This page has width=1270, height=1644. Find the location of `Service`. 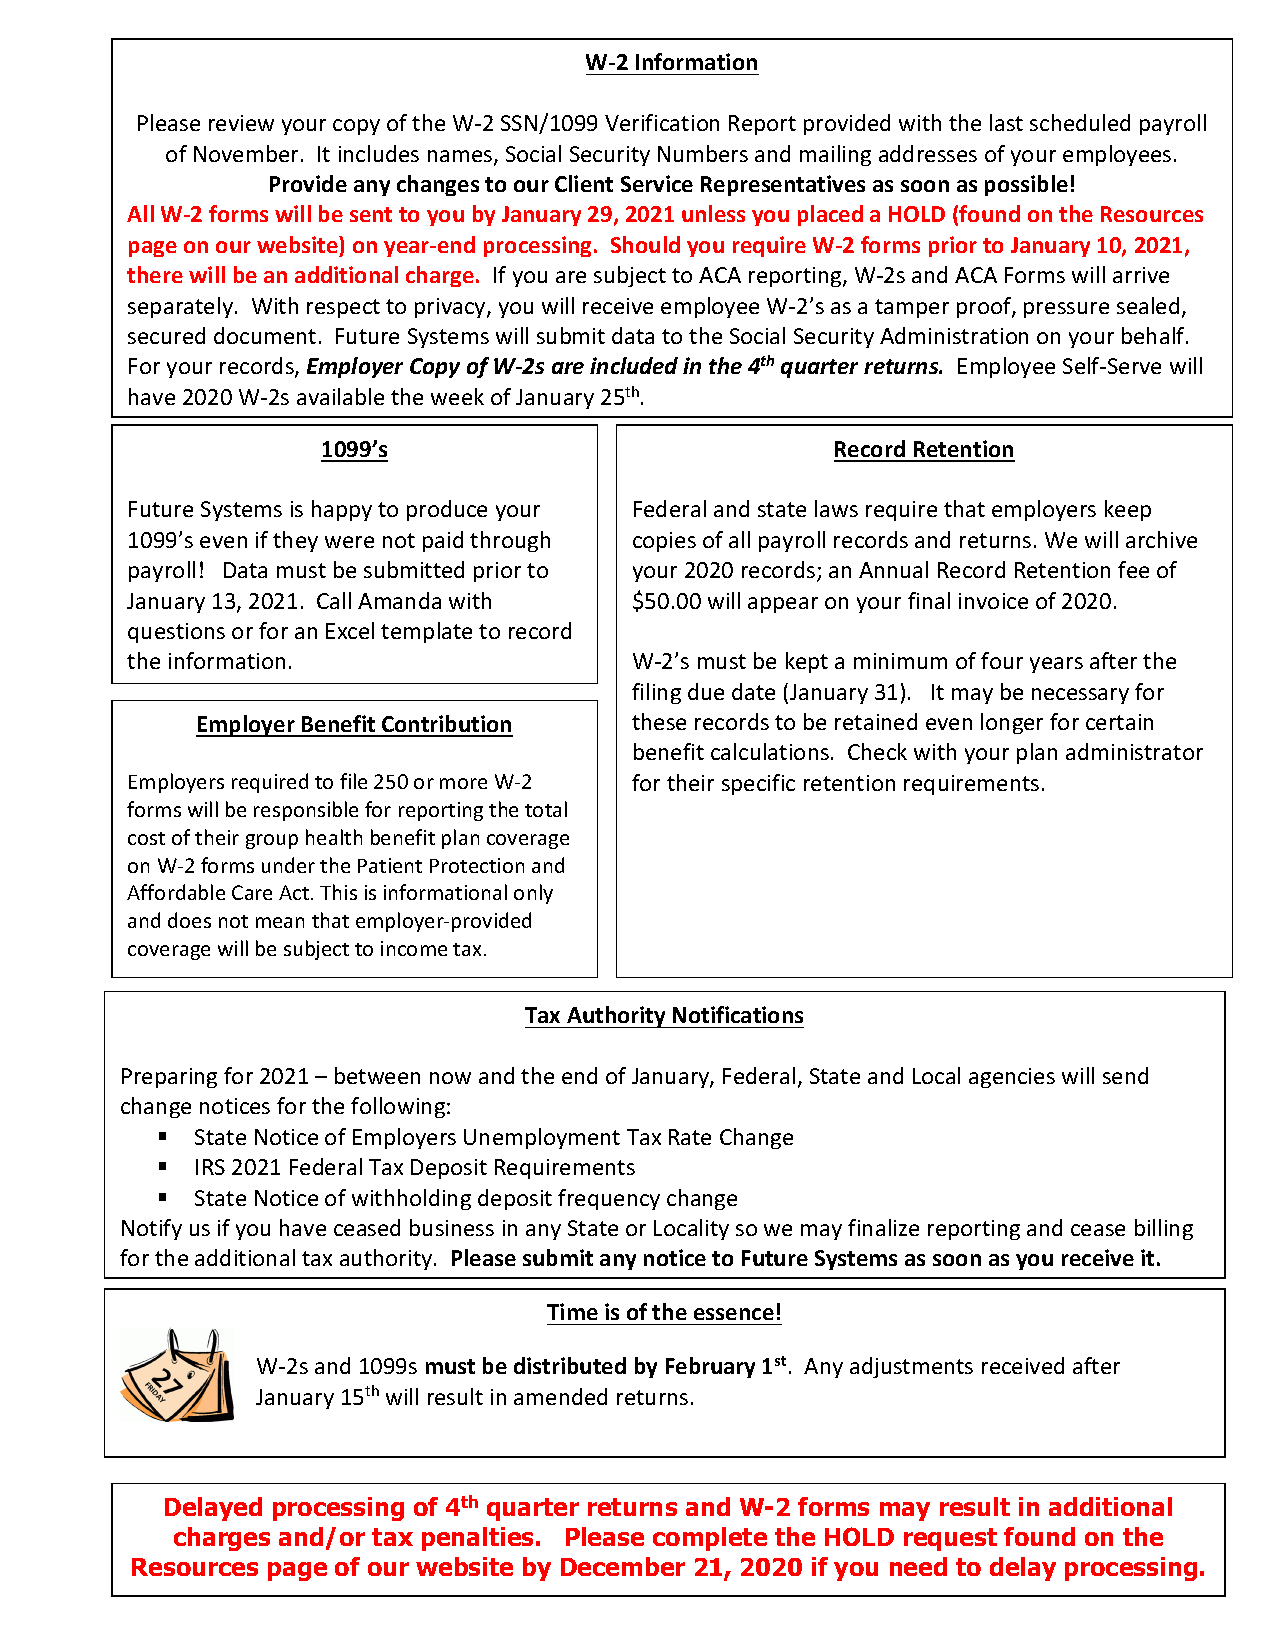

Service is located at coordinates (657, 183).
